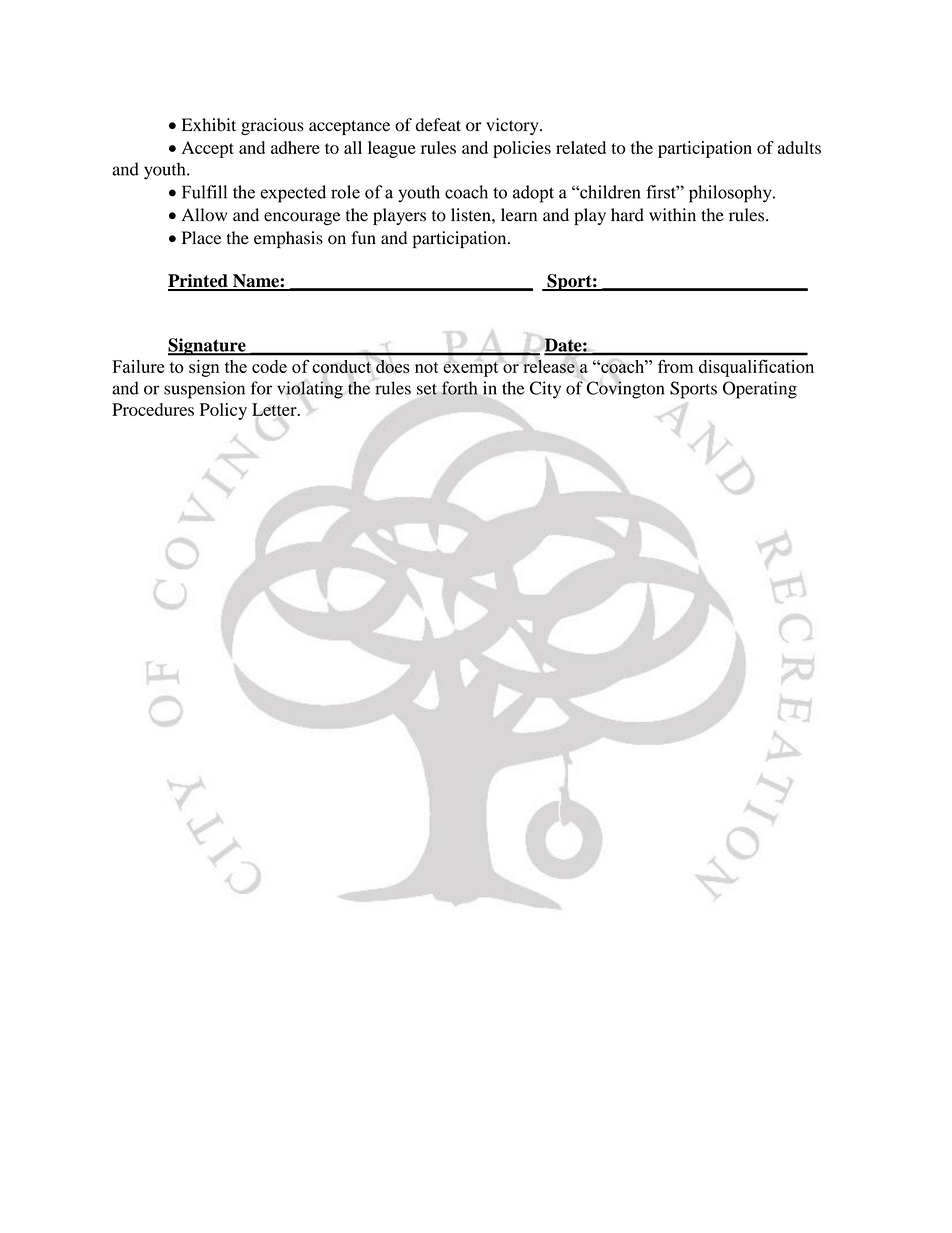  What do you see at coordinates (427, 367) in the screenshot?
I see `not` at bounding box center [427, 367].
